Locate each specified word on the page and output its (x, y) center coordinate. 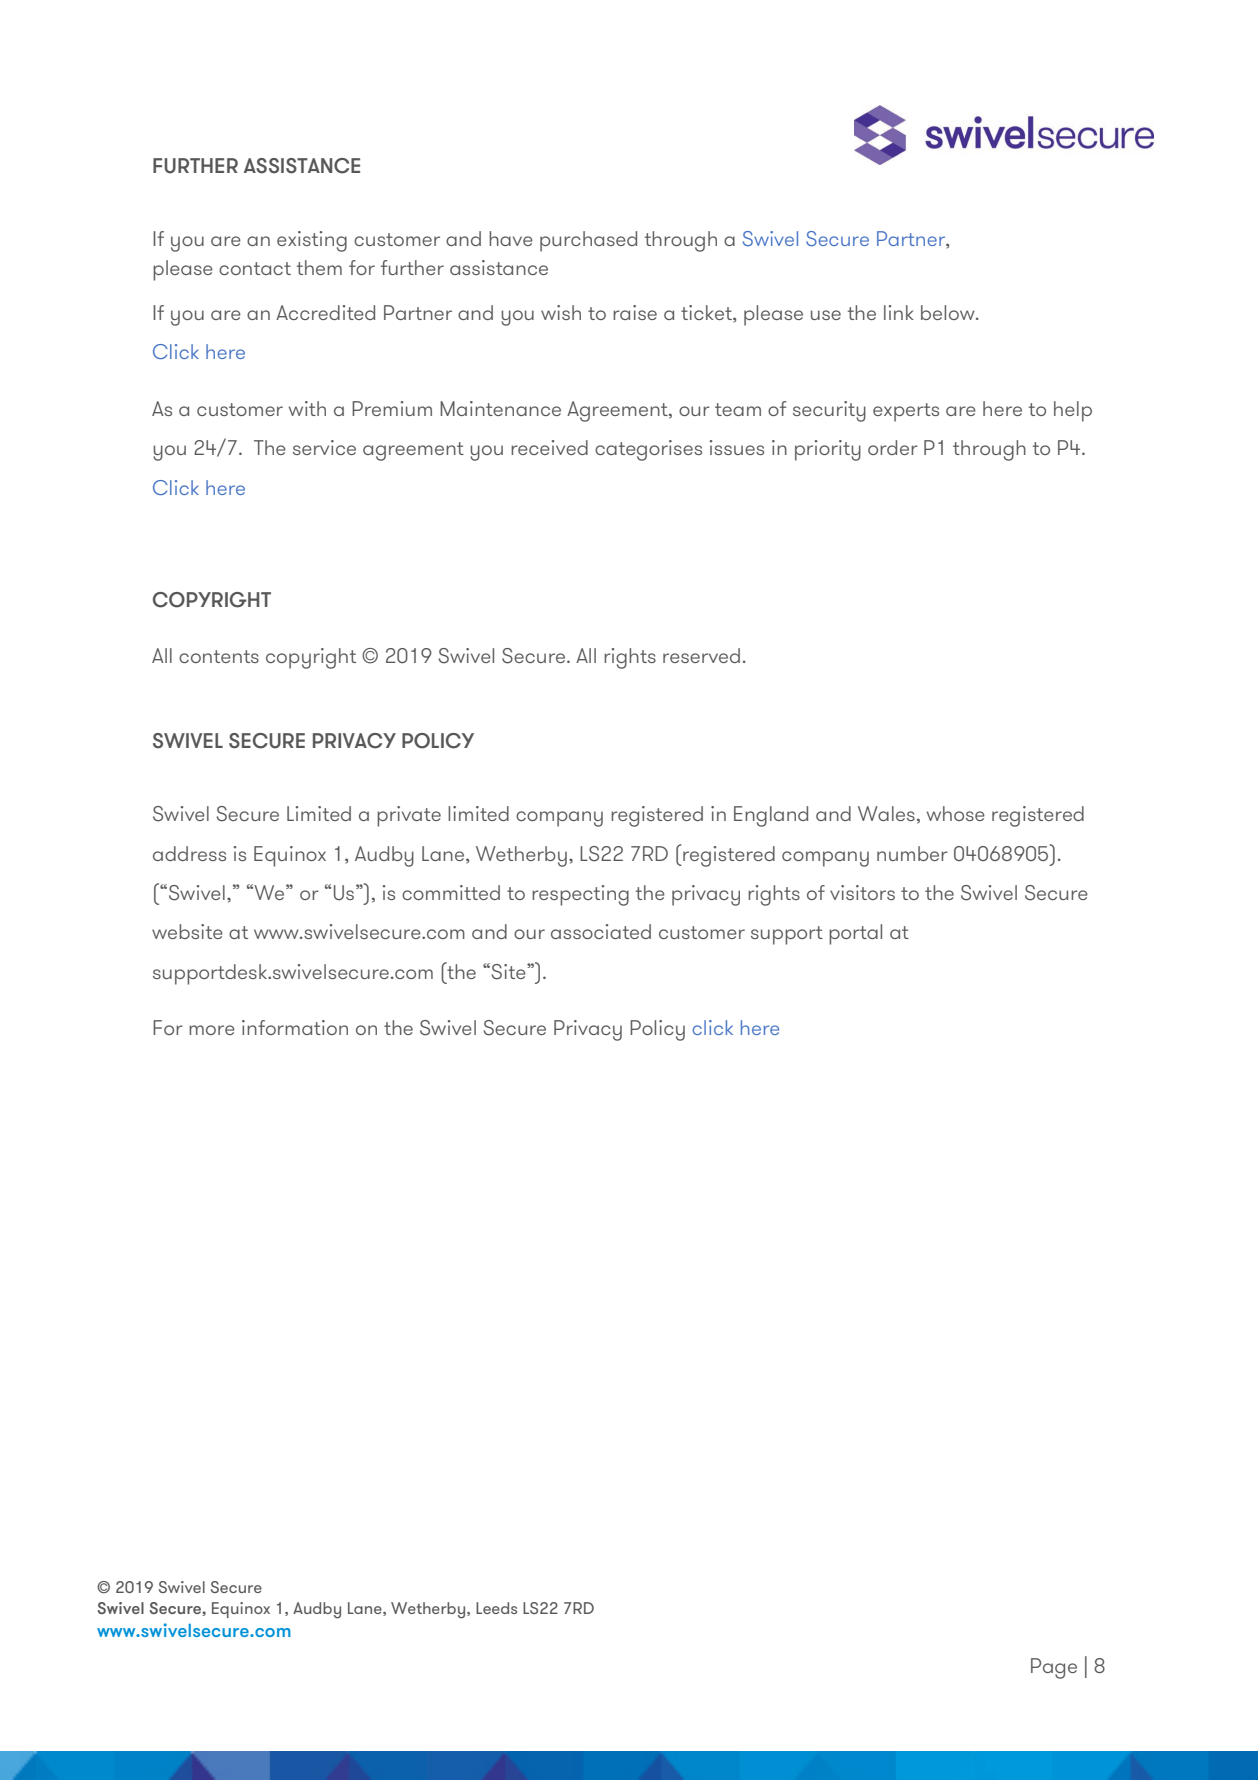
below (949, 312)
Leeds (496, 1608)
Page (1054, 1668)
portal (855, 934)
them (319, 267)
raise (635, 312)
